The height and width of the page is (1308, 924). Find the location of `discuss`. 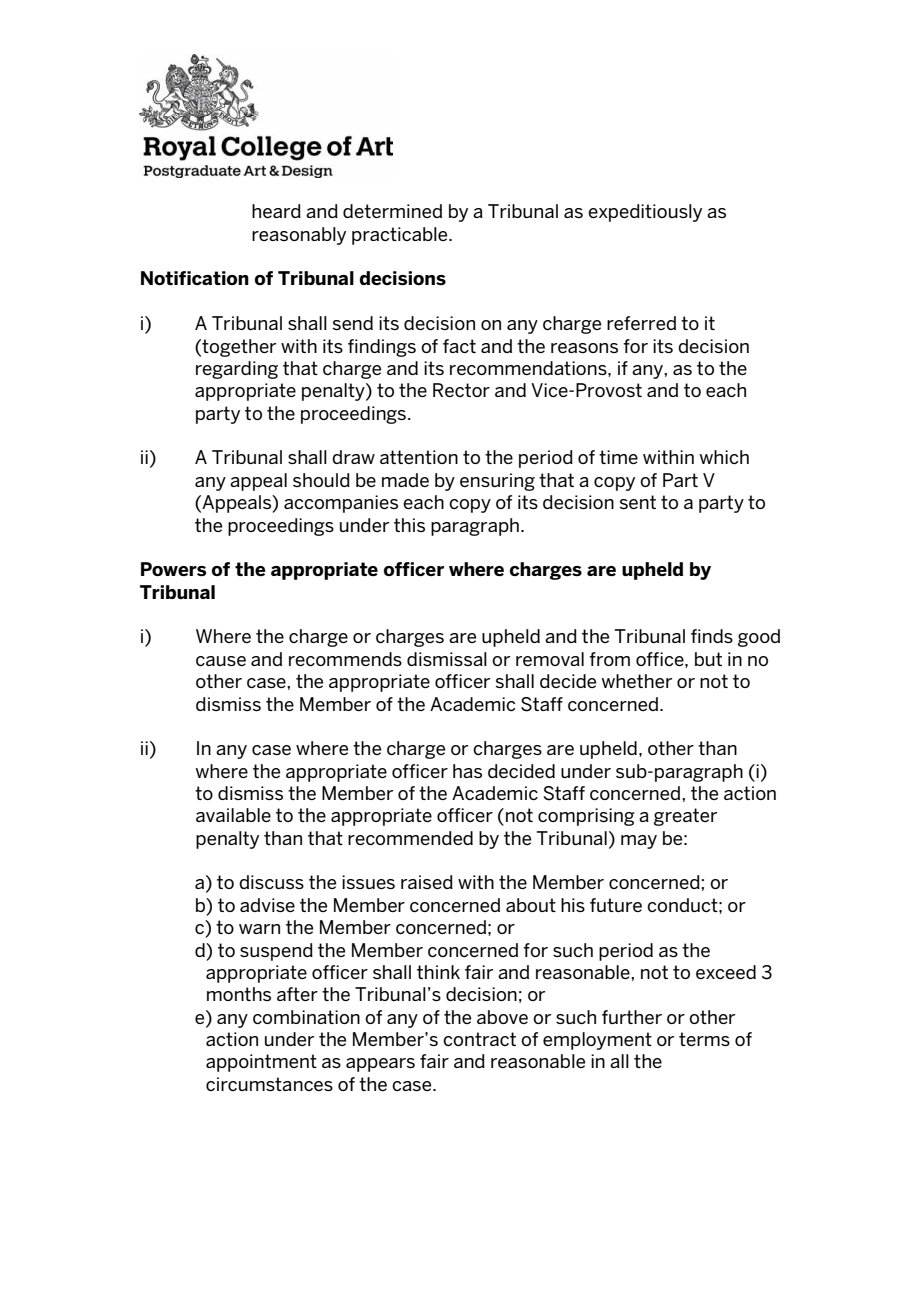

discuss is located at coordinates (271, 882).
